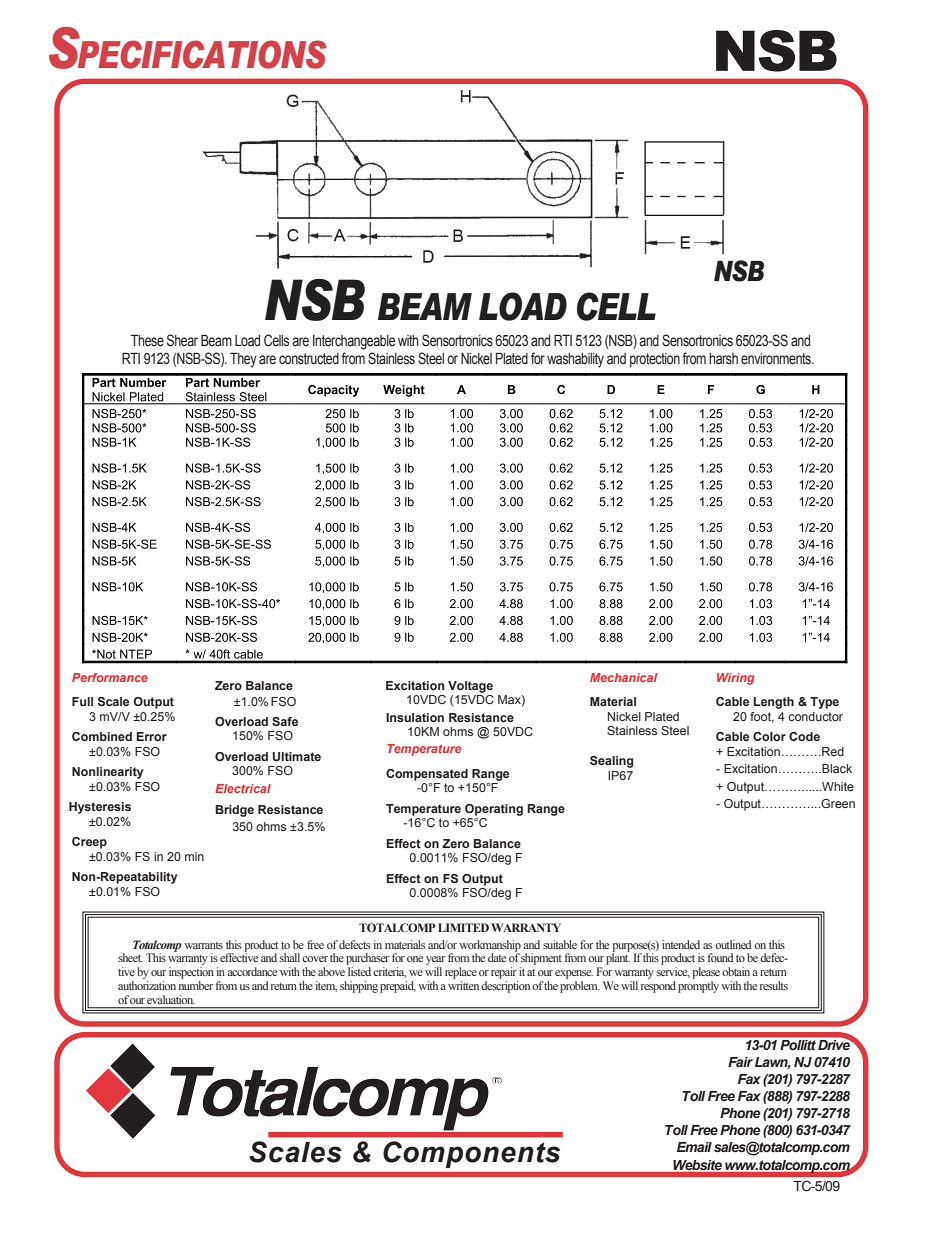 The image size is (952, 1233). What do you see at coordinates (354, 342) in the page?
I see `Interchangeable` at bounding box center [354, 342].
